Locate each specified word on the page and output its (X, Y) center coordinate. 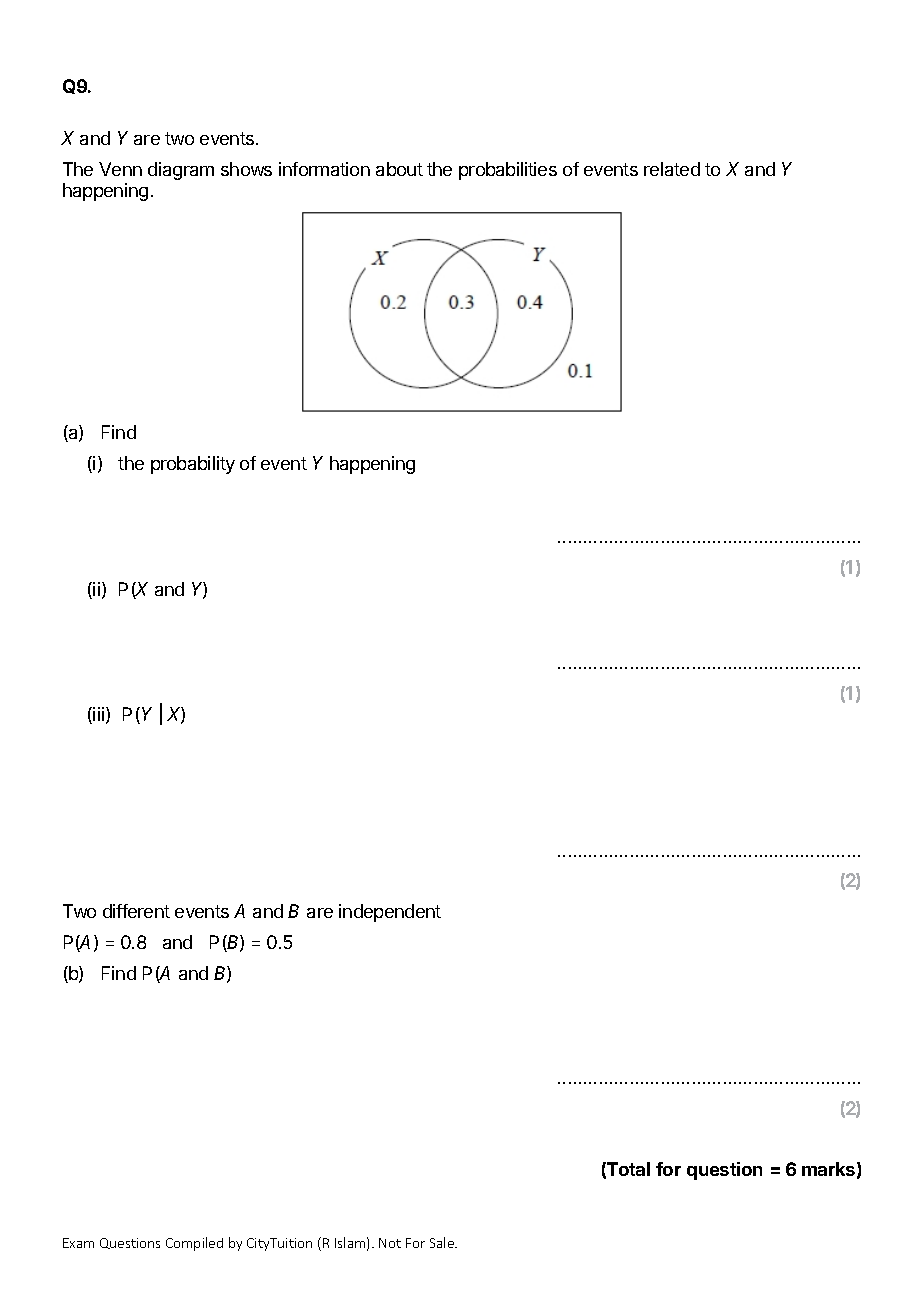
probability (193, 465)
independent (390, 913)
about (399, 169)
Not (390, 1243)
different (136, 911)
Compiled (194, 1244)
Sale (443, 1242)
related (672, 169)
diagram (181, 171)
